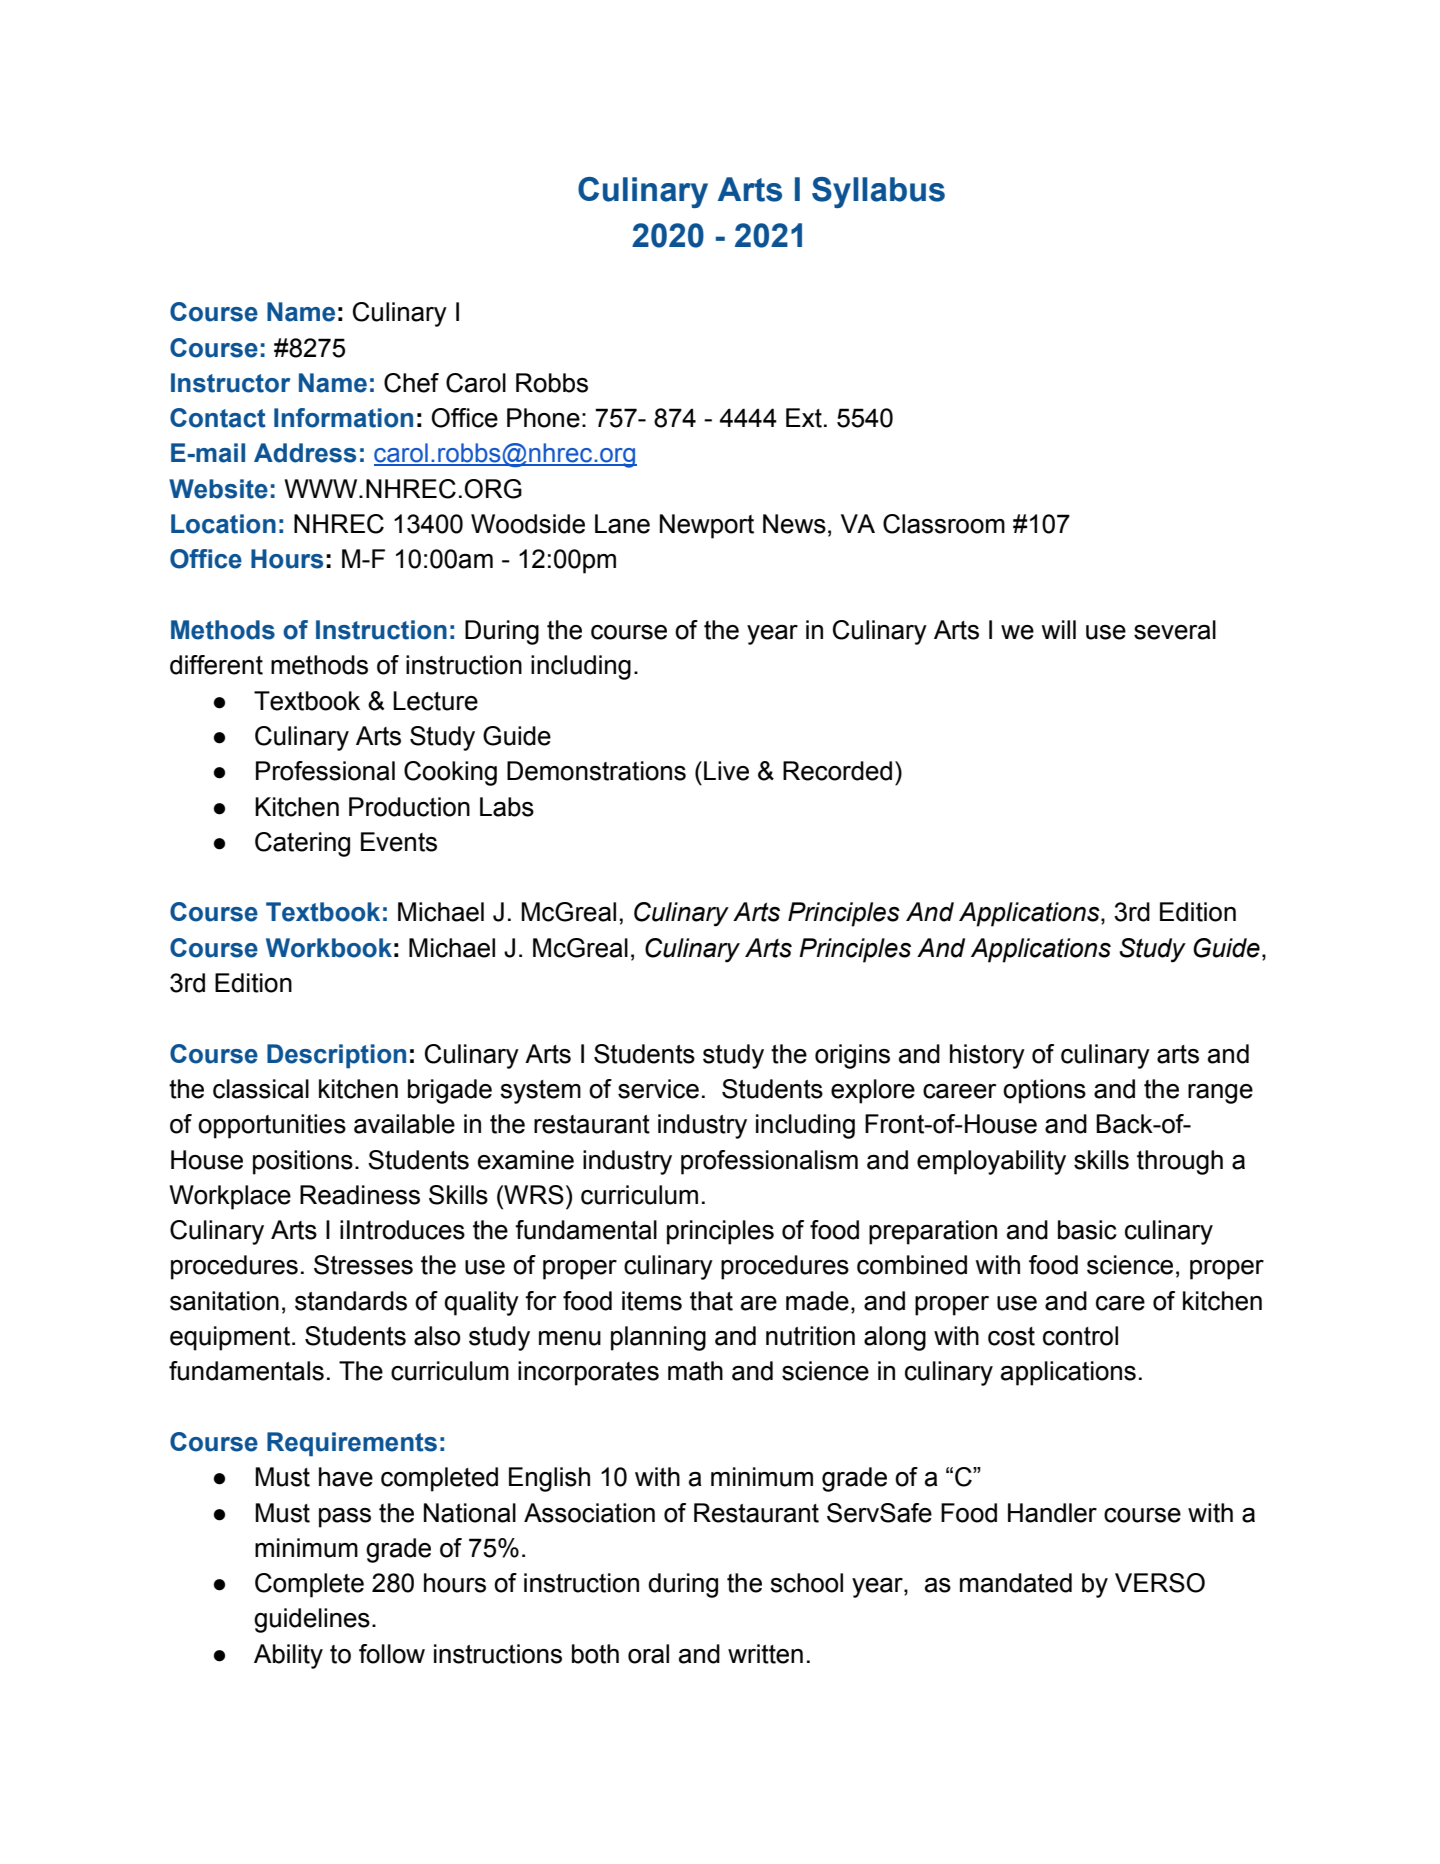 The height and width of the screenshot is (1864, 1440). What do you see at coordinates (726, 771) in the screenshot?
I see `Live` at bounding box center [726, 771].
